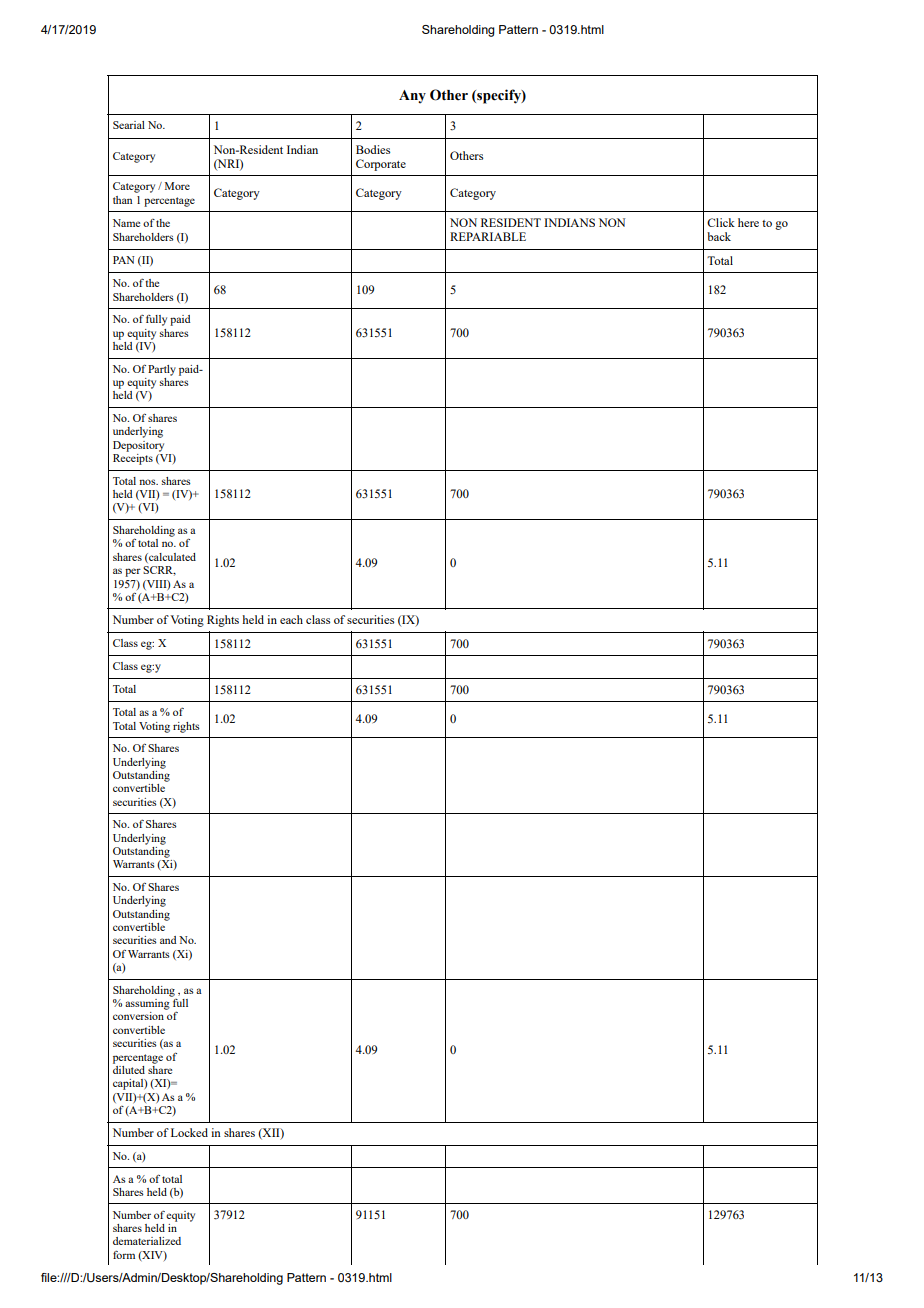 Image resolution: width=924 pixels, height=1308 pixels. I want to click on Click, so click(721, 222).
